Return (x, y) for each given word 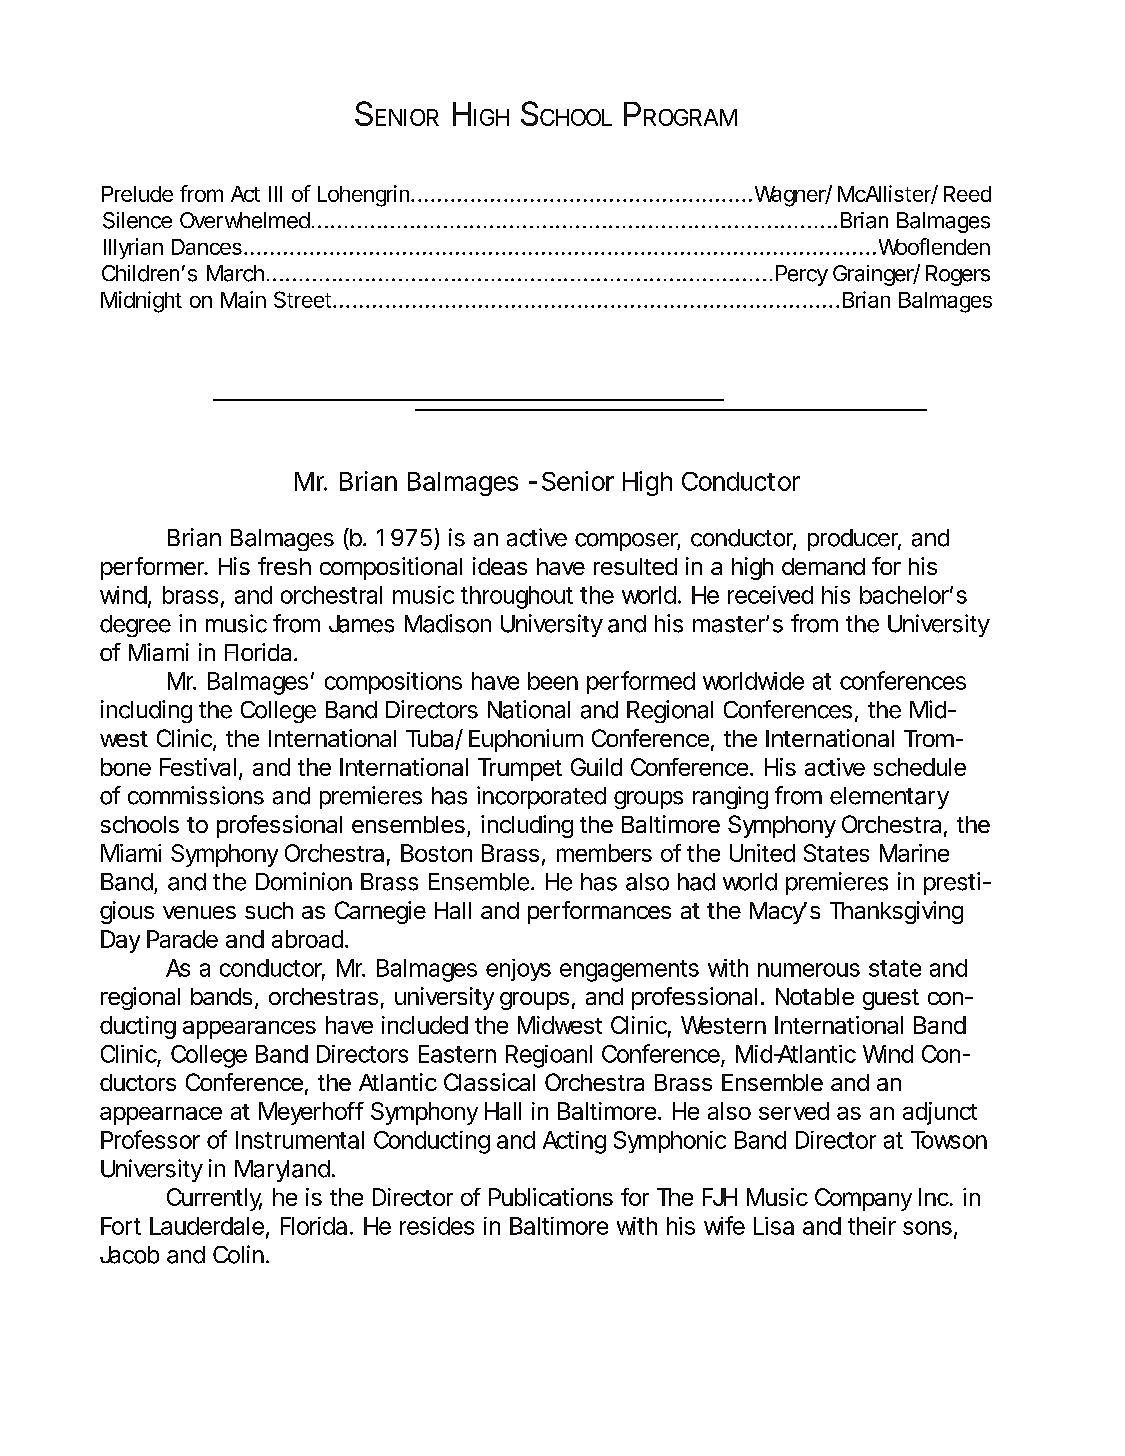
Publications (551, 1197)
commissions (196, 795)
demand (823, 566)
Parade (182, 939)
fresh (284, 566)
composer (627, 542)
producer (854, 540)
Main (243, 299)
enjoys (518, 970)
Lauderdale (207, 1226)
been (553, 681)
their (872, 1226)
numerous (809, 970)
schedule (920, 767)
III (275, 194)
